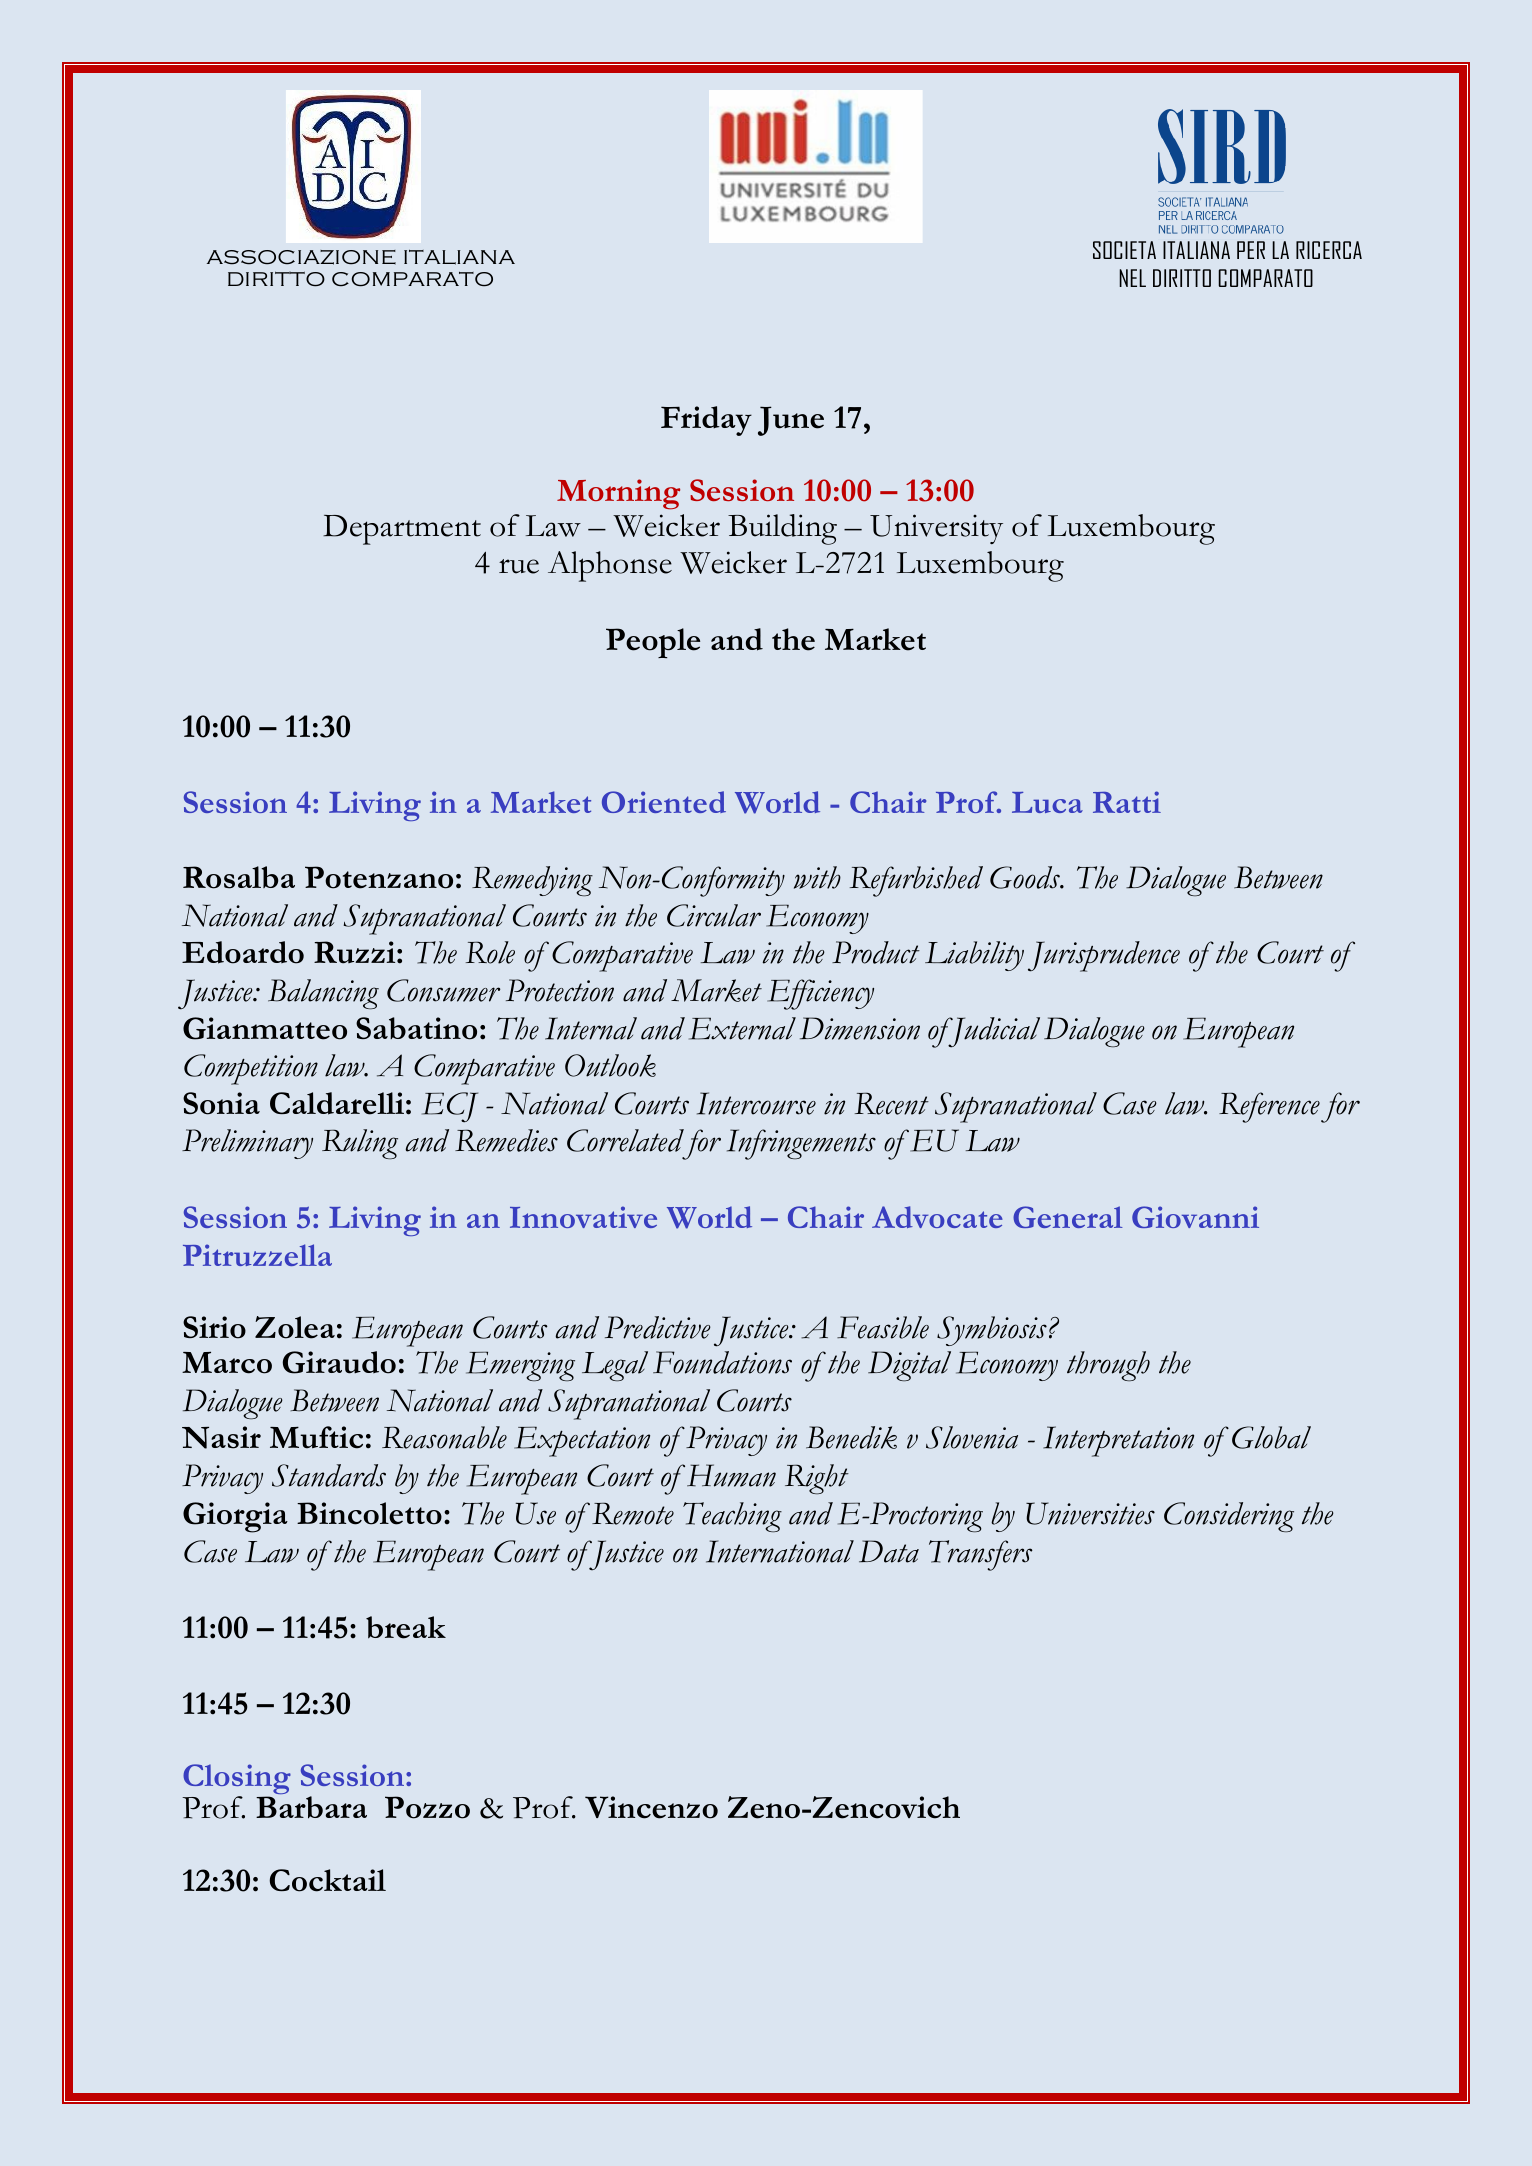  Describe the element at coordinates (323, 994) in the page. I see `Balancing` at that location.
